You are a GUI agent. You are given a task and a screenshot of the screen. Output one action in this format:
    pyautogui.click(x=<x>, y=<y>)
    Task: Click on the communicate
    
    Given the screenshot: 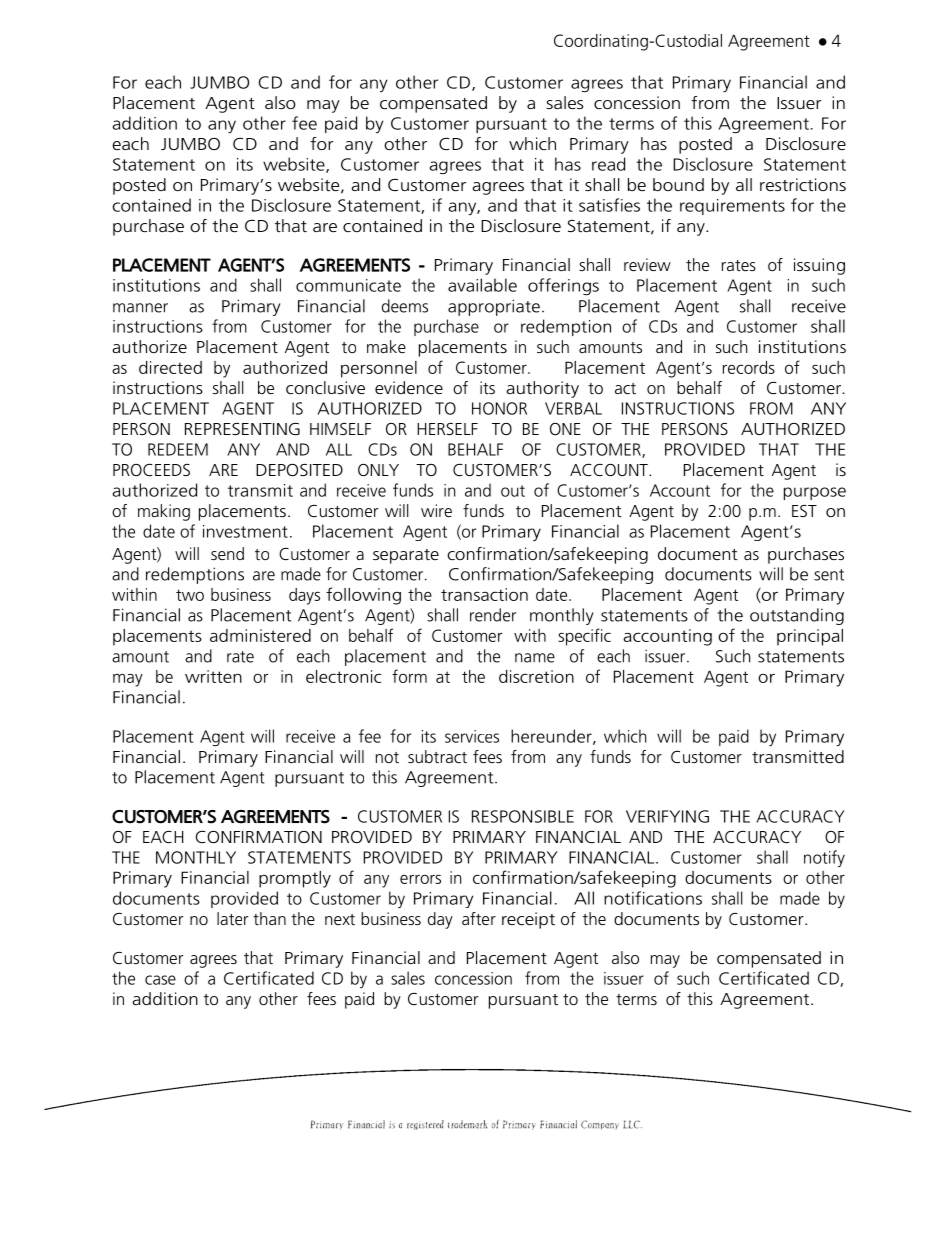 What is the action you would take?
    pyautogui.click(x=348, y=285)
